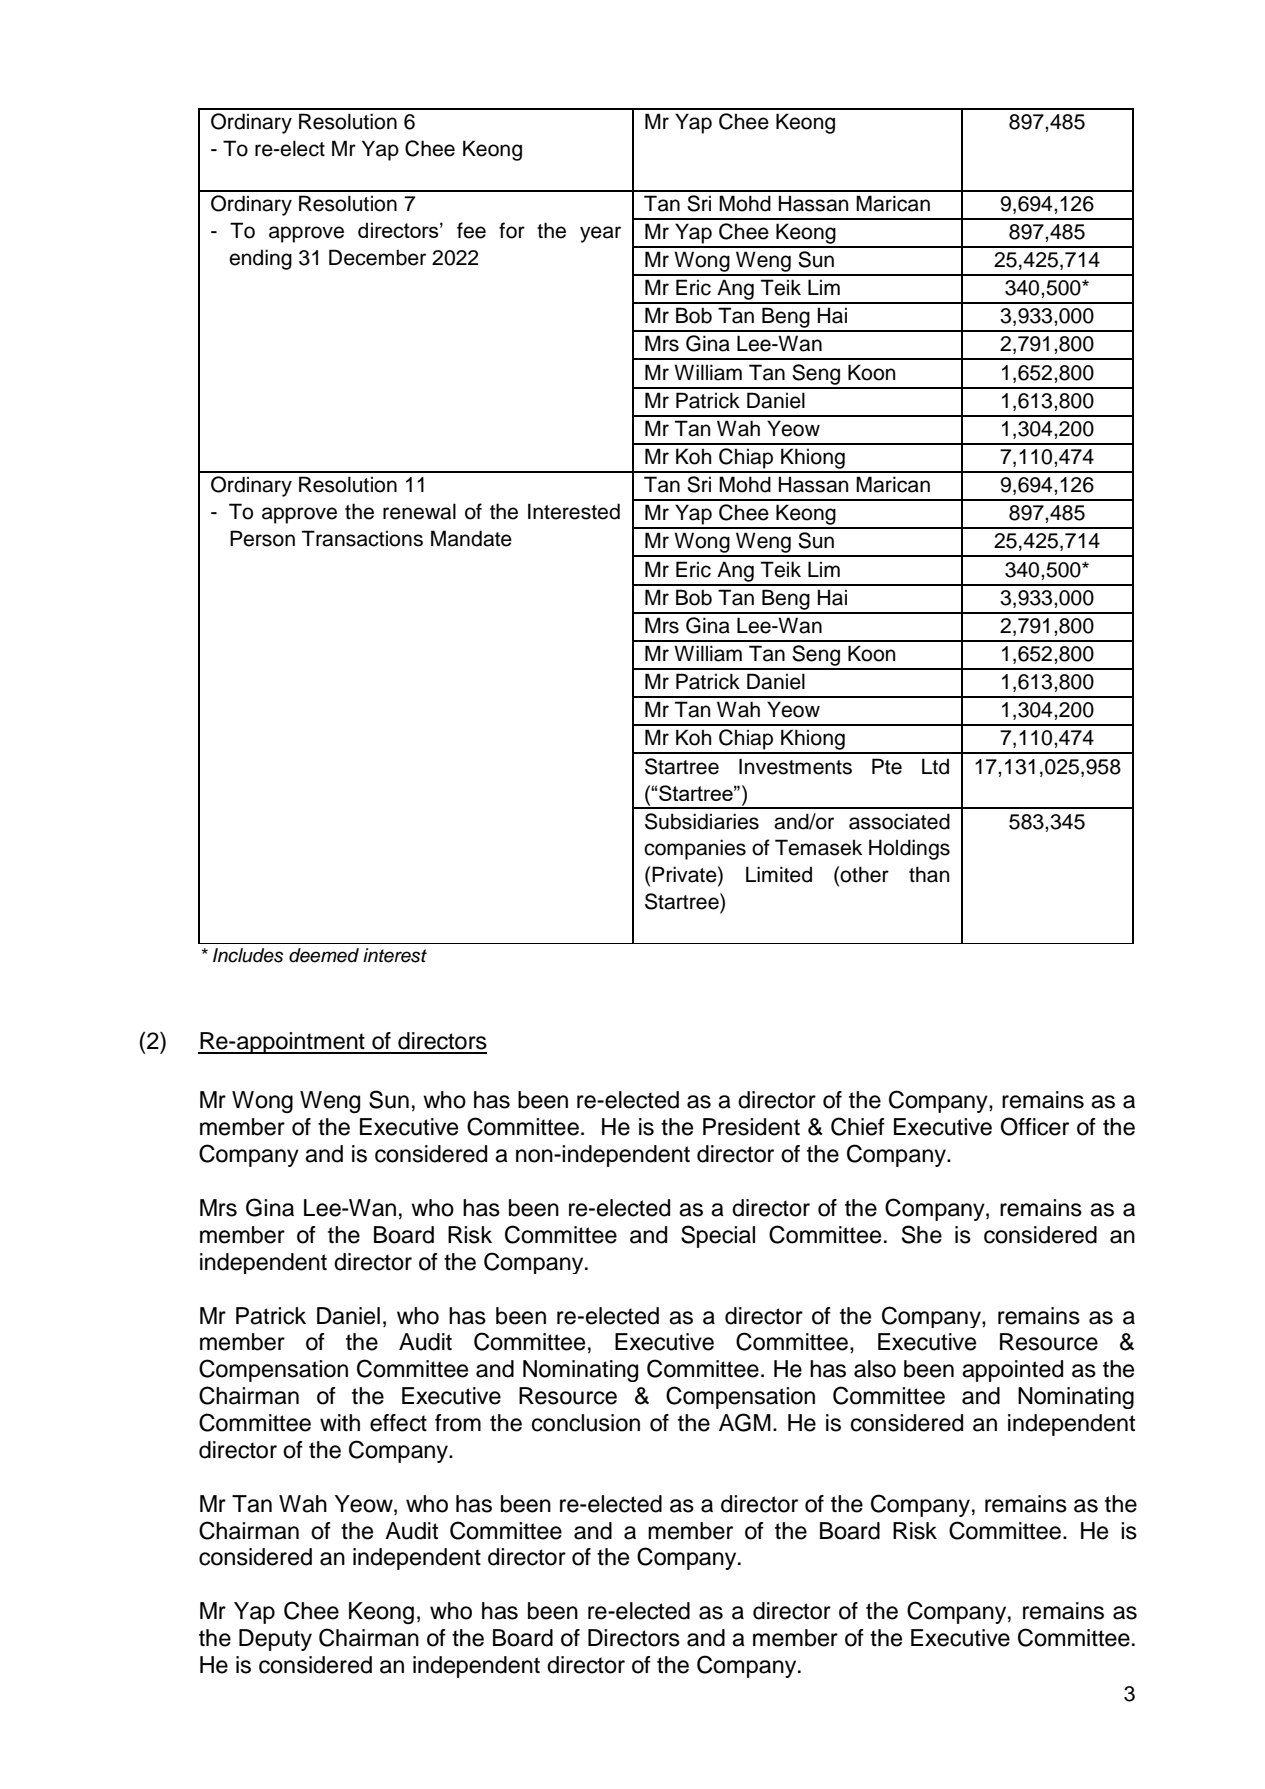  What do you see at coordinates (858, 1126) in the screenshot?
I see `Chief` at bounding box center [858, 1126].
